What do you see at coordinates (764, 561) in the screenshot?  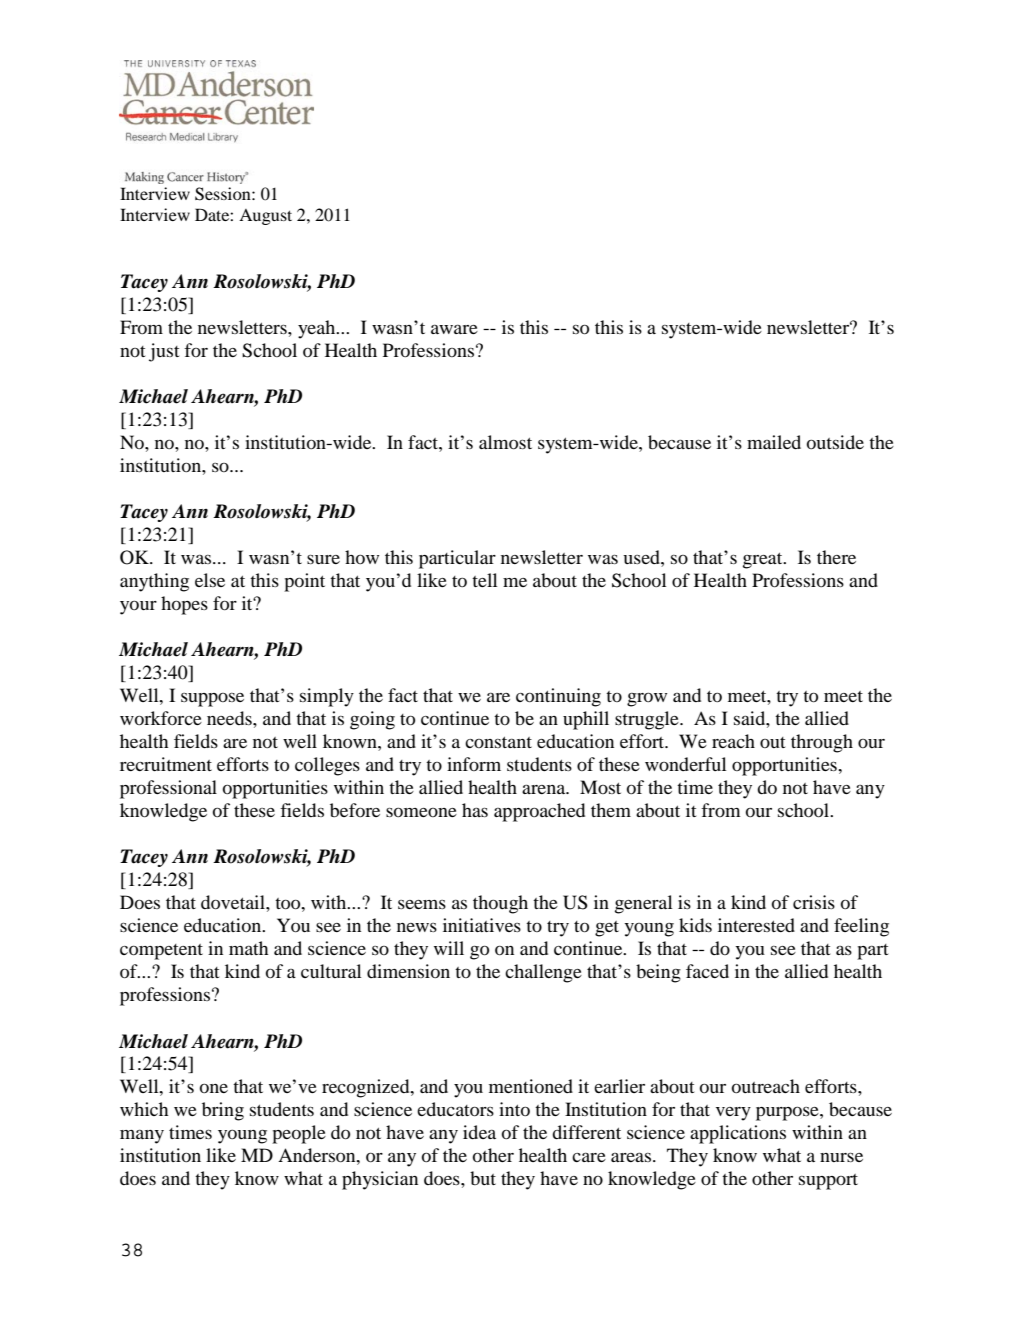 I see `great` at bounding box center [764, 561].
